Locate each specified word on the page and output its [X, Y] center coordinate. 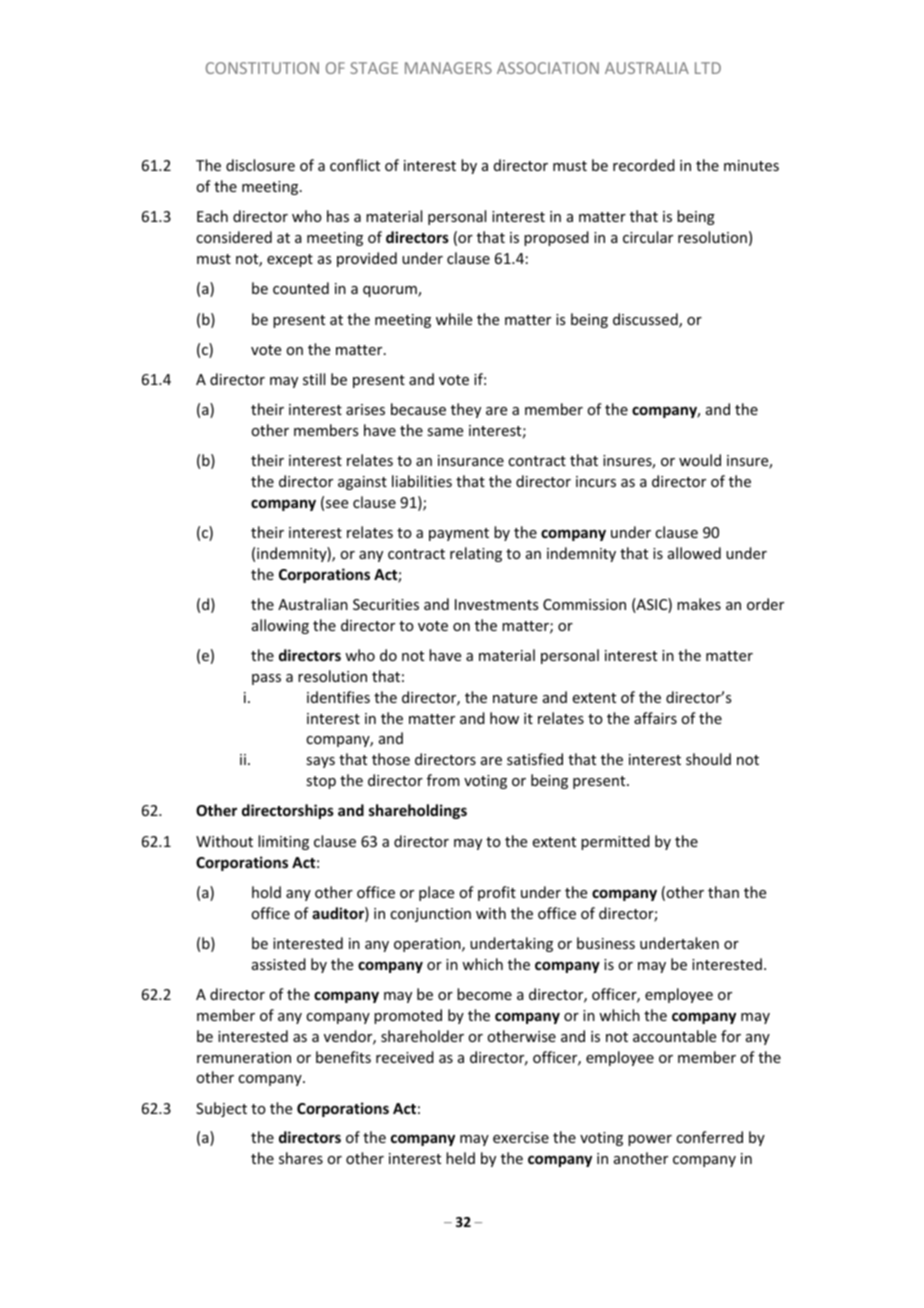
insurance [471, 460]
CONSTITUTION [262, 68]
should [708, 759]
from [443, 780]
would [700, 460]
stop [321, 782]
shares [301, 1158]
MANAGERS [448, 68]
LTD [708, 68]
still [314, 379]
